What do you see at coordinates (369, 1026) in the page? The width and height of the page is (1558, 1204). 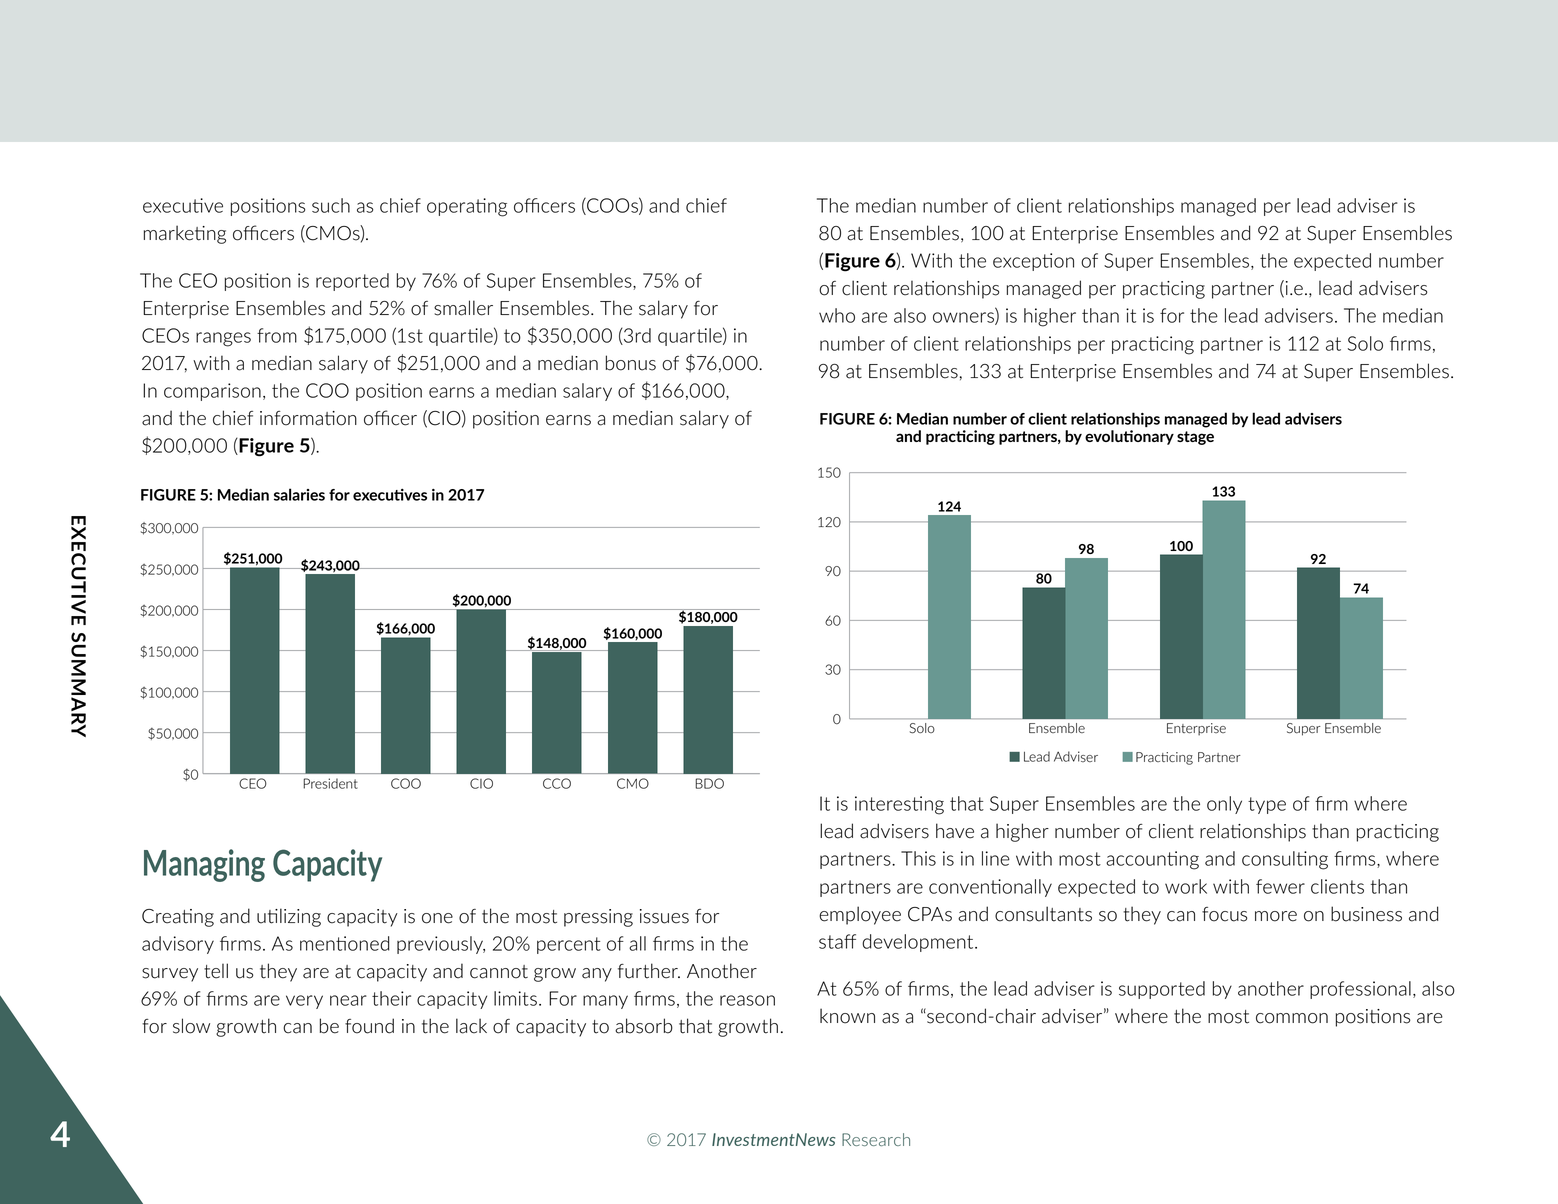 I see `found` at bounding box center [369, 1026].
